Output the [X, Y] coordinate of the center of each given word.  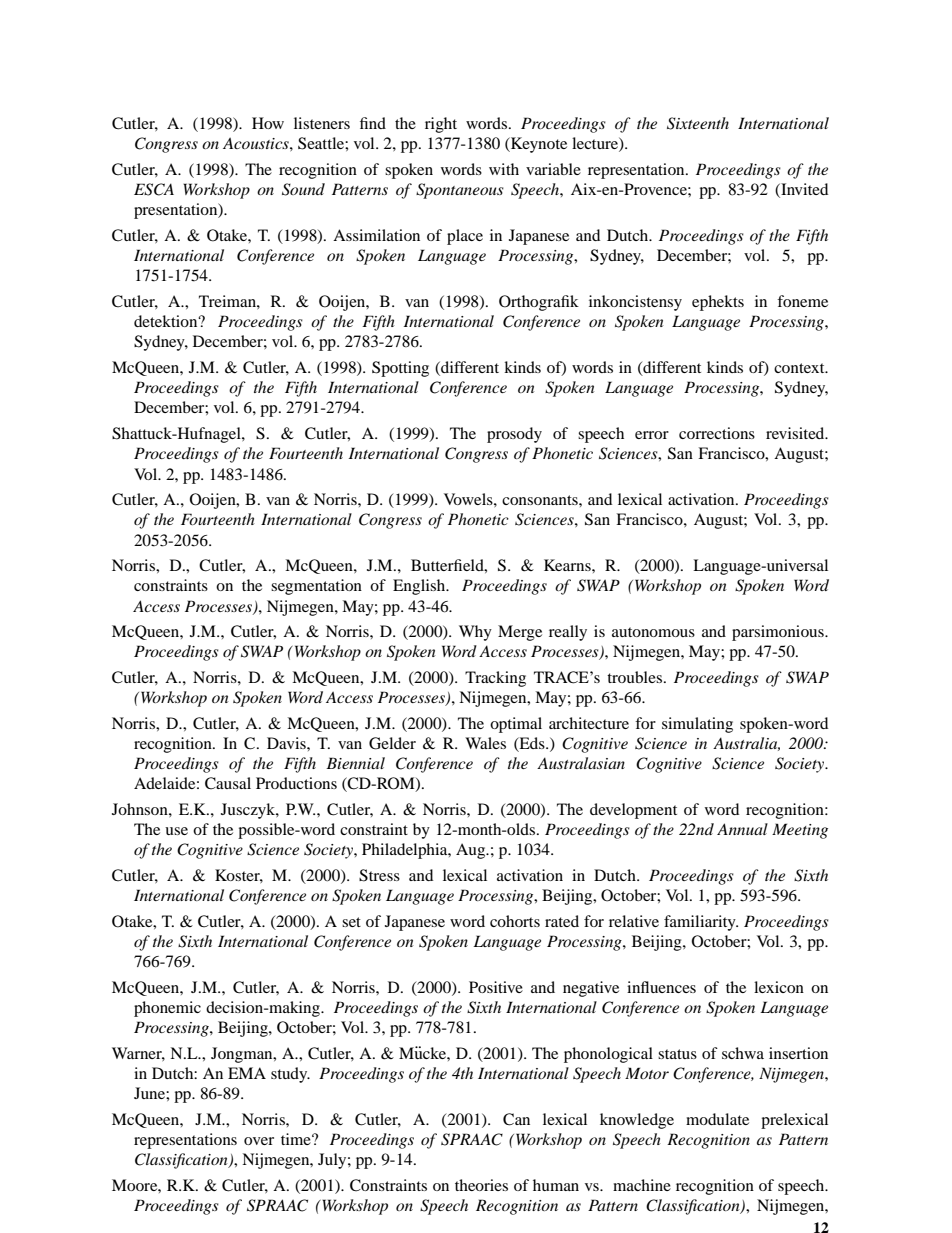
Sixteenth [698, 123]
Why [475, 633]
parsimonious [779, 633]
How [268, 123]
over [259, 1141]
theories [481, 1185]
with [504, 169]
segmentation [316, 587]
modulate [717, 1119]
